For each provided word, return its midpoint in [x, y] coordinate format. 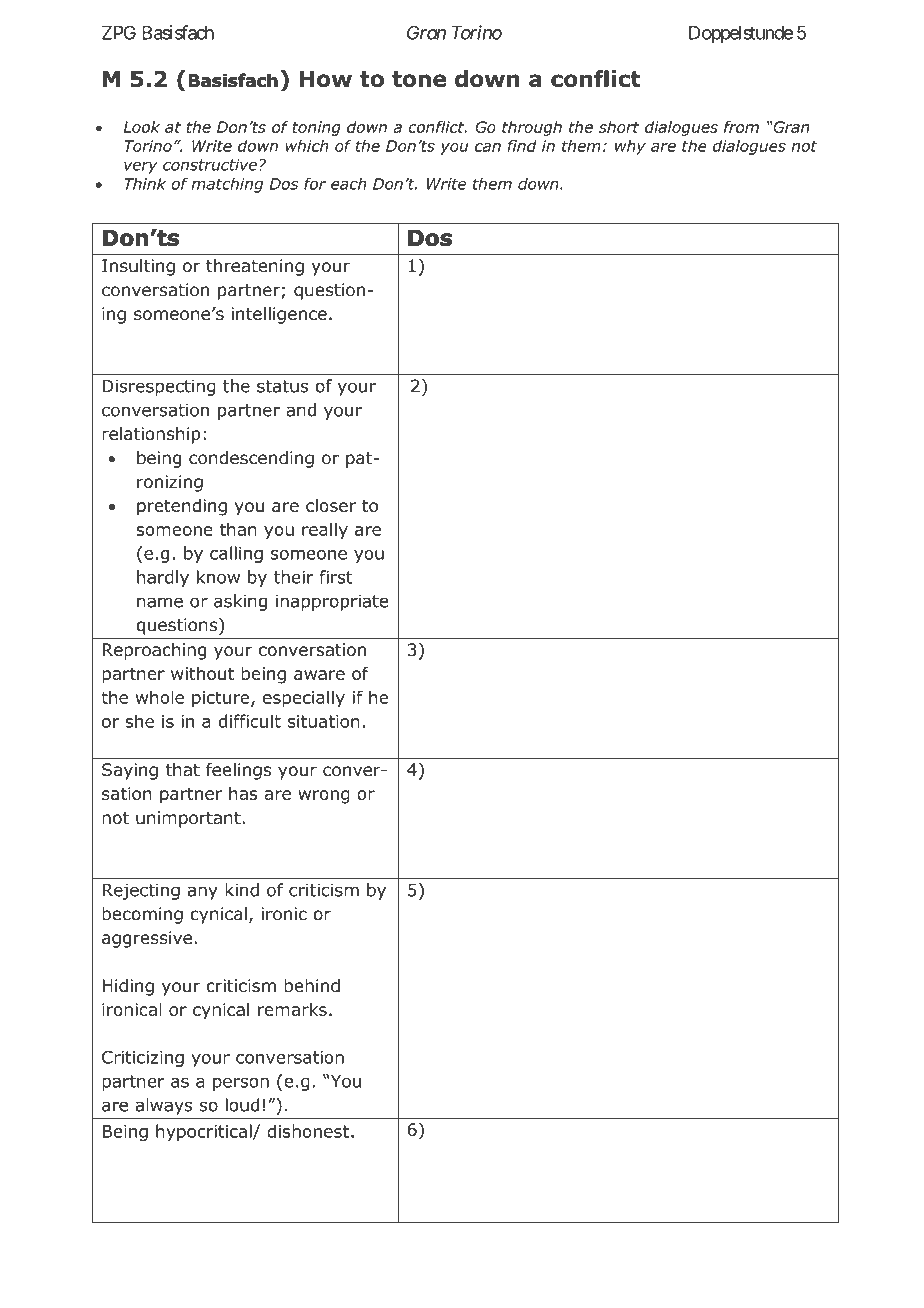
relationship [151, 435]
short [619, 127]
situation [324, 721]
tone [419, 79]
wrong [324, 797]
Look [141, 127]
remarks [292, 1009]
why [630, 147]
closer [331, 505]
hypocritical [205, 1132]
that [182, 770]
